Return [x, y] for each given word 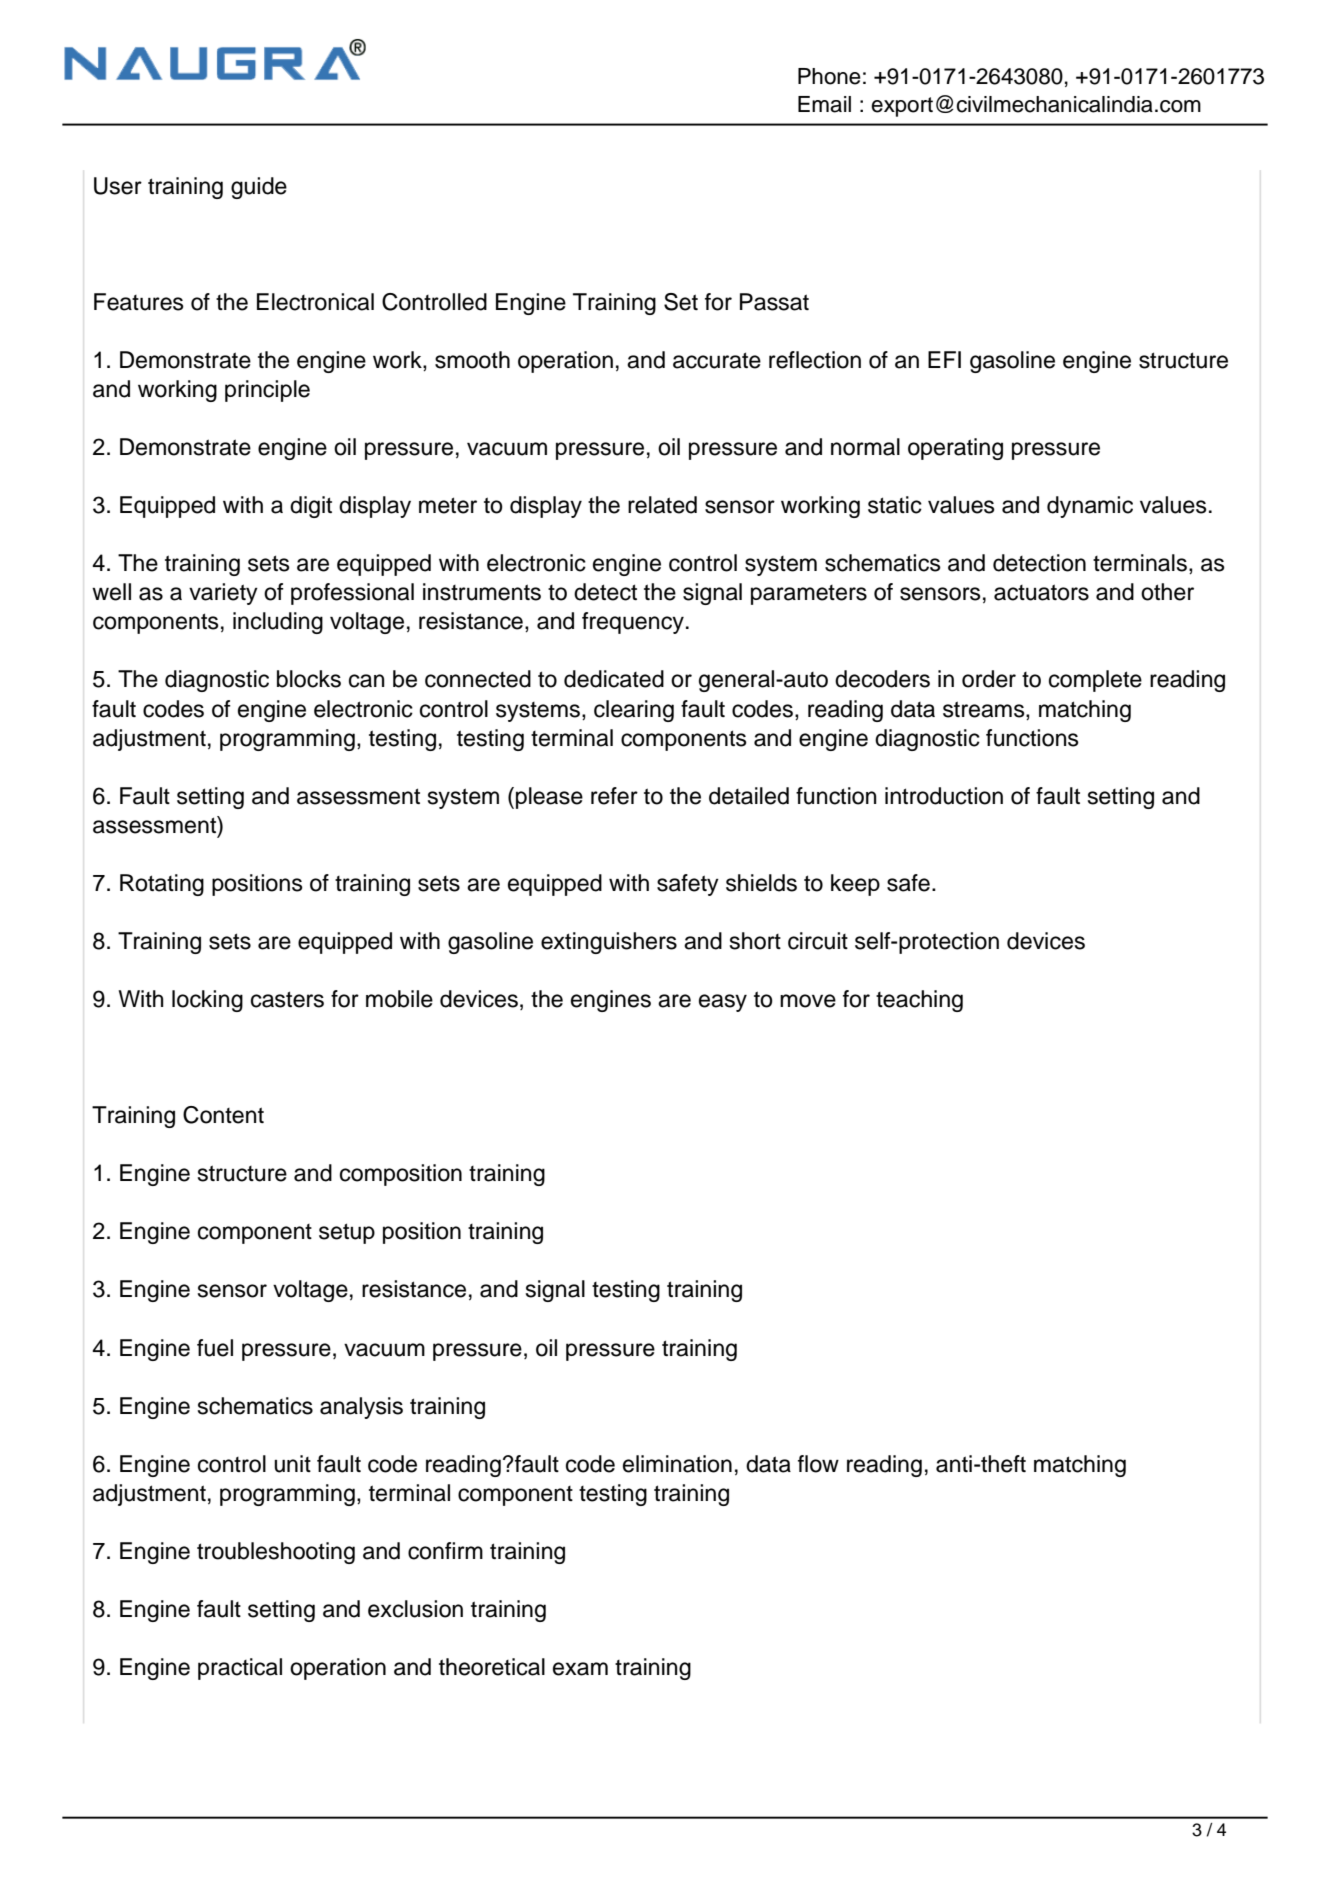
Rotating [162, 885]
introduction [944, 796]
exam [580, 1669]
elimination [677, 1464]
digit [311, 507]
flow [818, 1464]
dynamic [1090, 507]
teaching [919, 1001]
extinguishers [609, 943]
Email [824, 104]
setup [347, 1233]
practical [240, 1669]
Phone [829, 76]
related [662, 505]
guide [259, 188]
